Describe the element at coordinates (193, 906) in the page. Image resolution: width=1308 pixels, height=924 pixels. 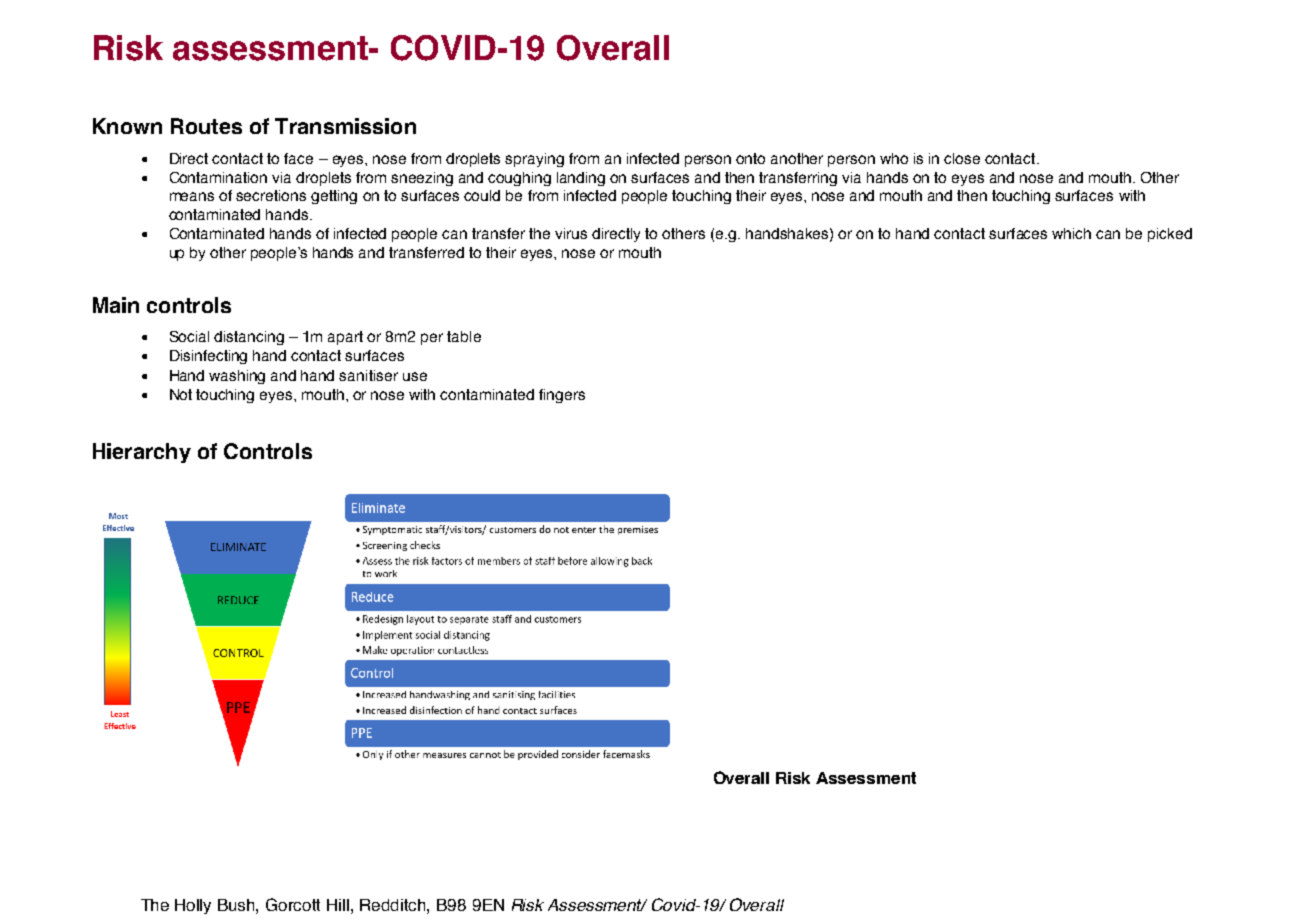
I see `Holly` at that location.
